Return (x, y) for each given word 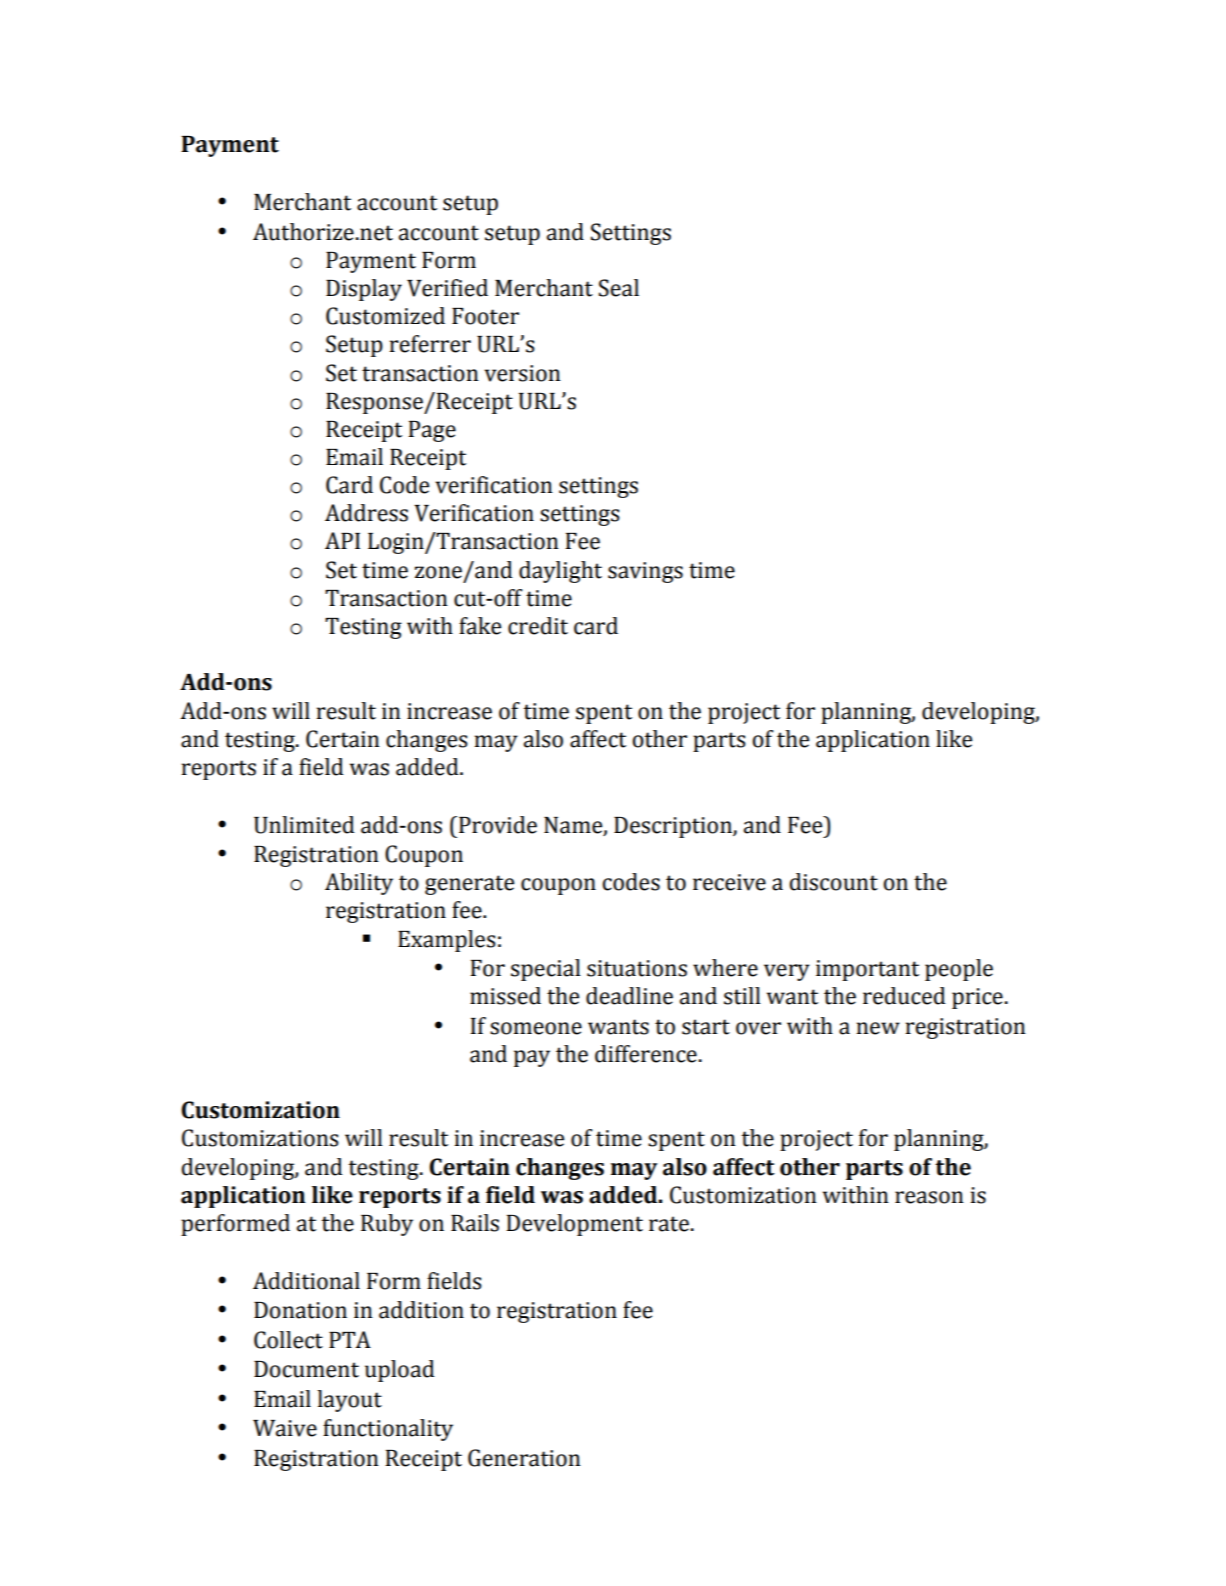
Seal (619, 288)
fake (480, 626)
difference (646, 1054)
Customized (385, 316)
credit (538, 626)
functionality (388, 1430)
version (522, 373)
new (878, 1028)
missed (505, 996)
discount (833, 882)
